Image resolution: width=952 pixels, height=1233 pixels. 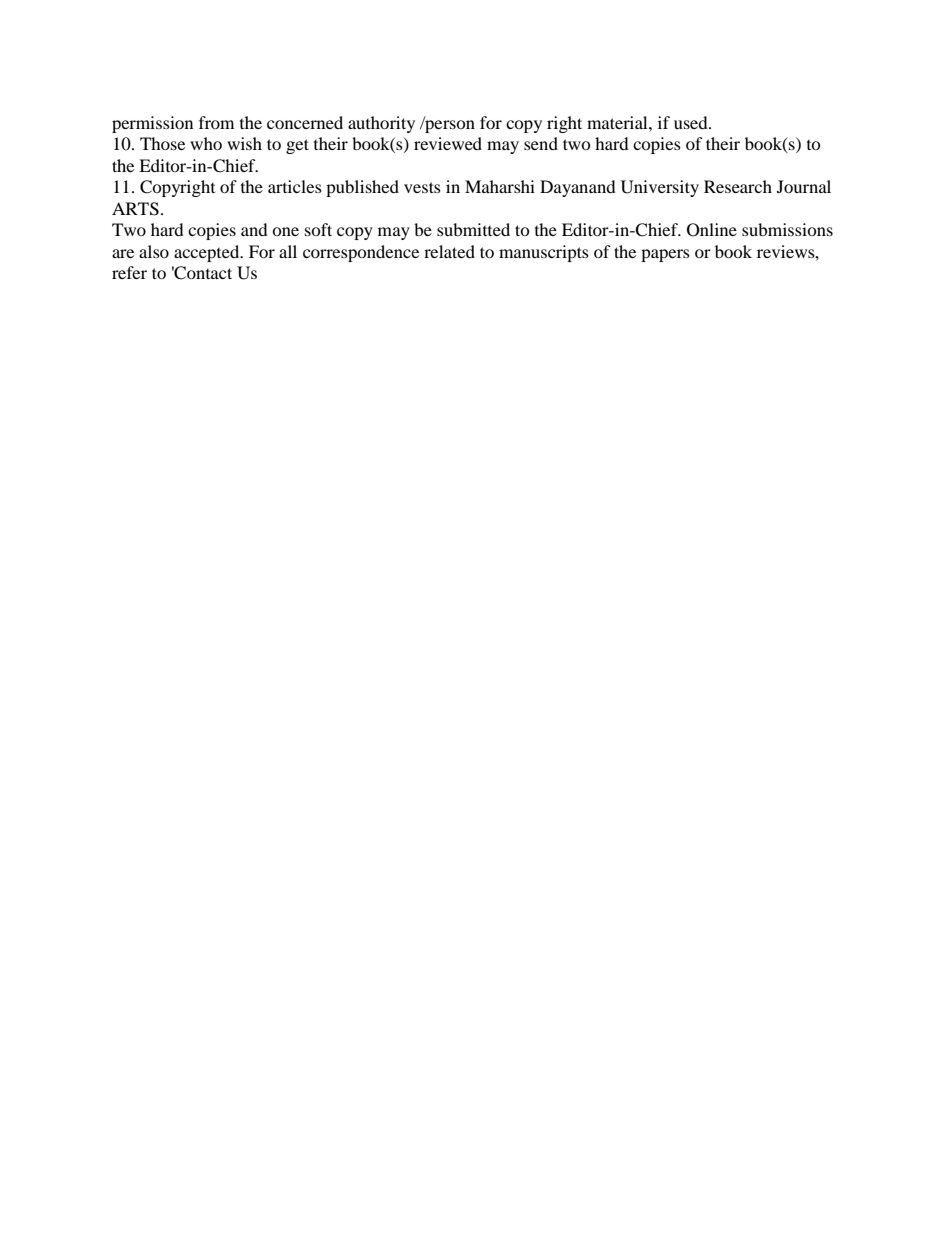 What do you see at coordinates (135, 209) in the screenshot?
I see `ARTS` at bounding box center [135, 209].
